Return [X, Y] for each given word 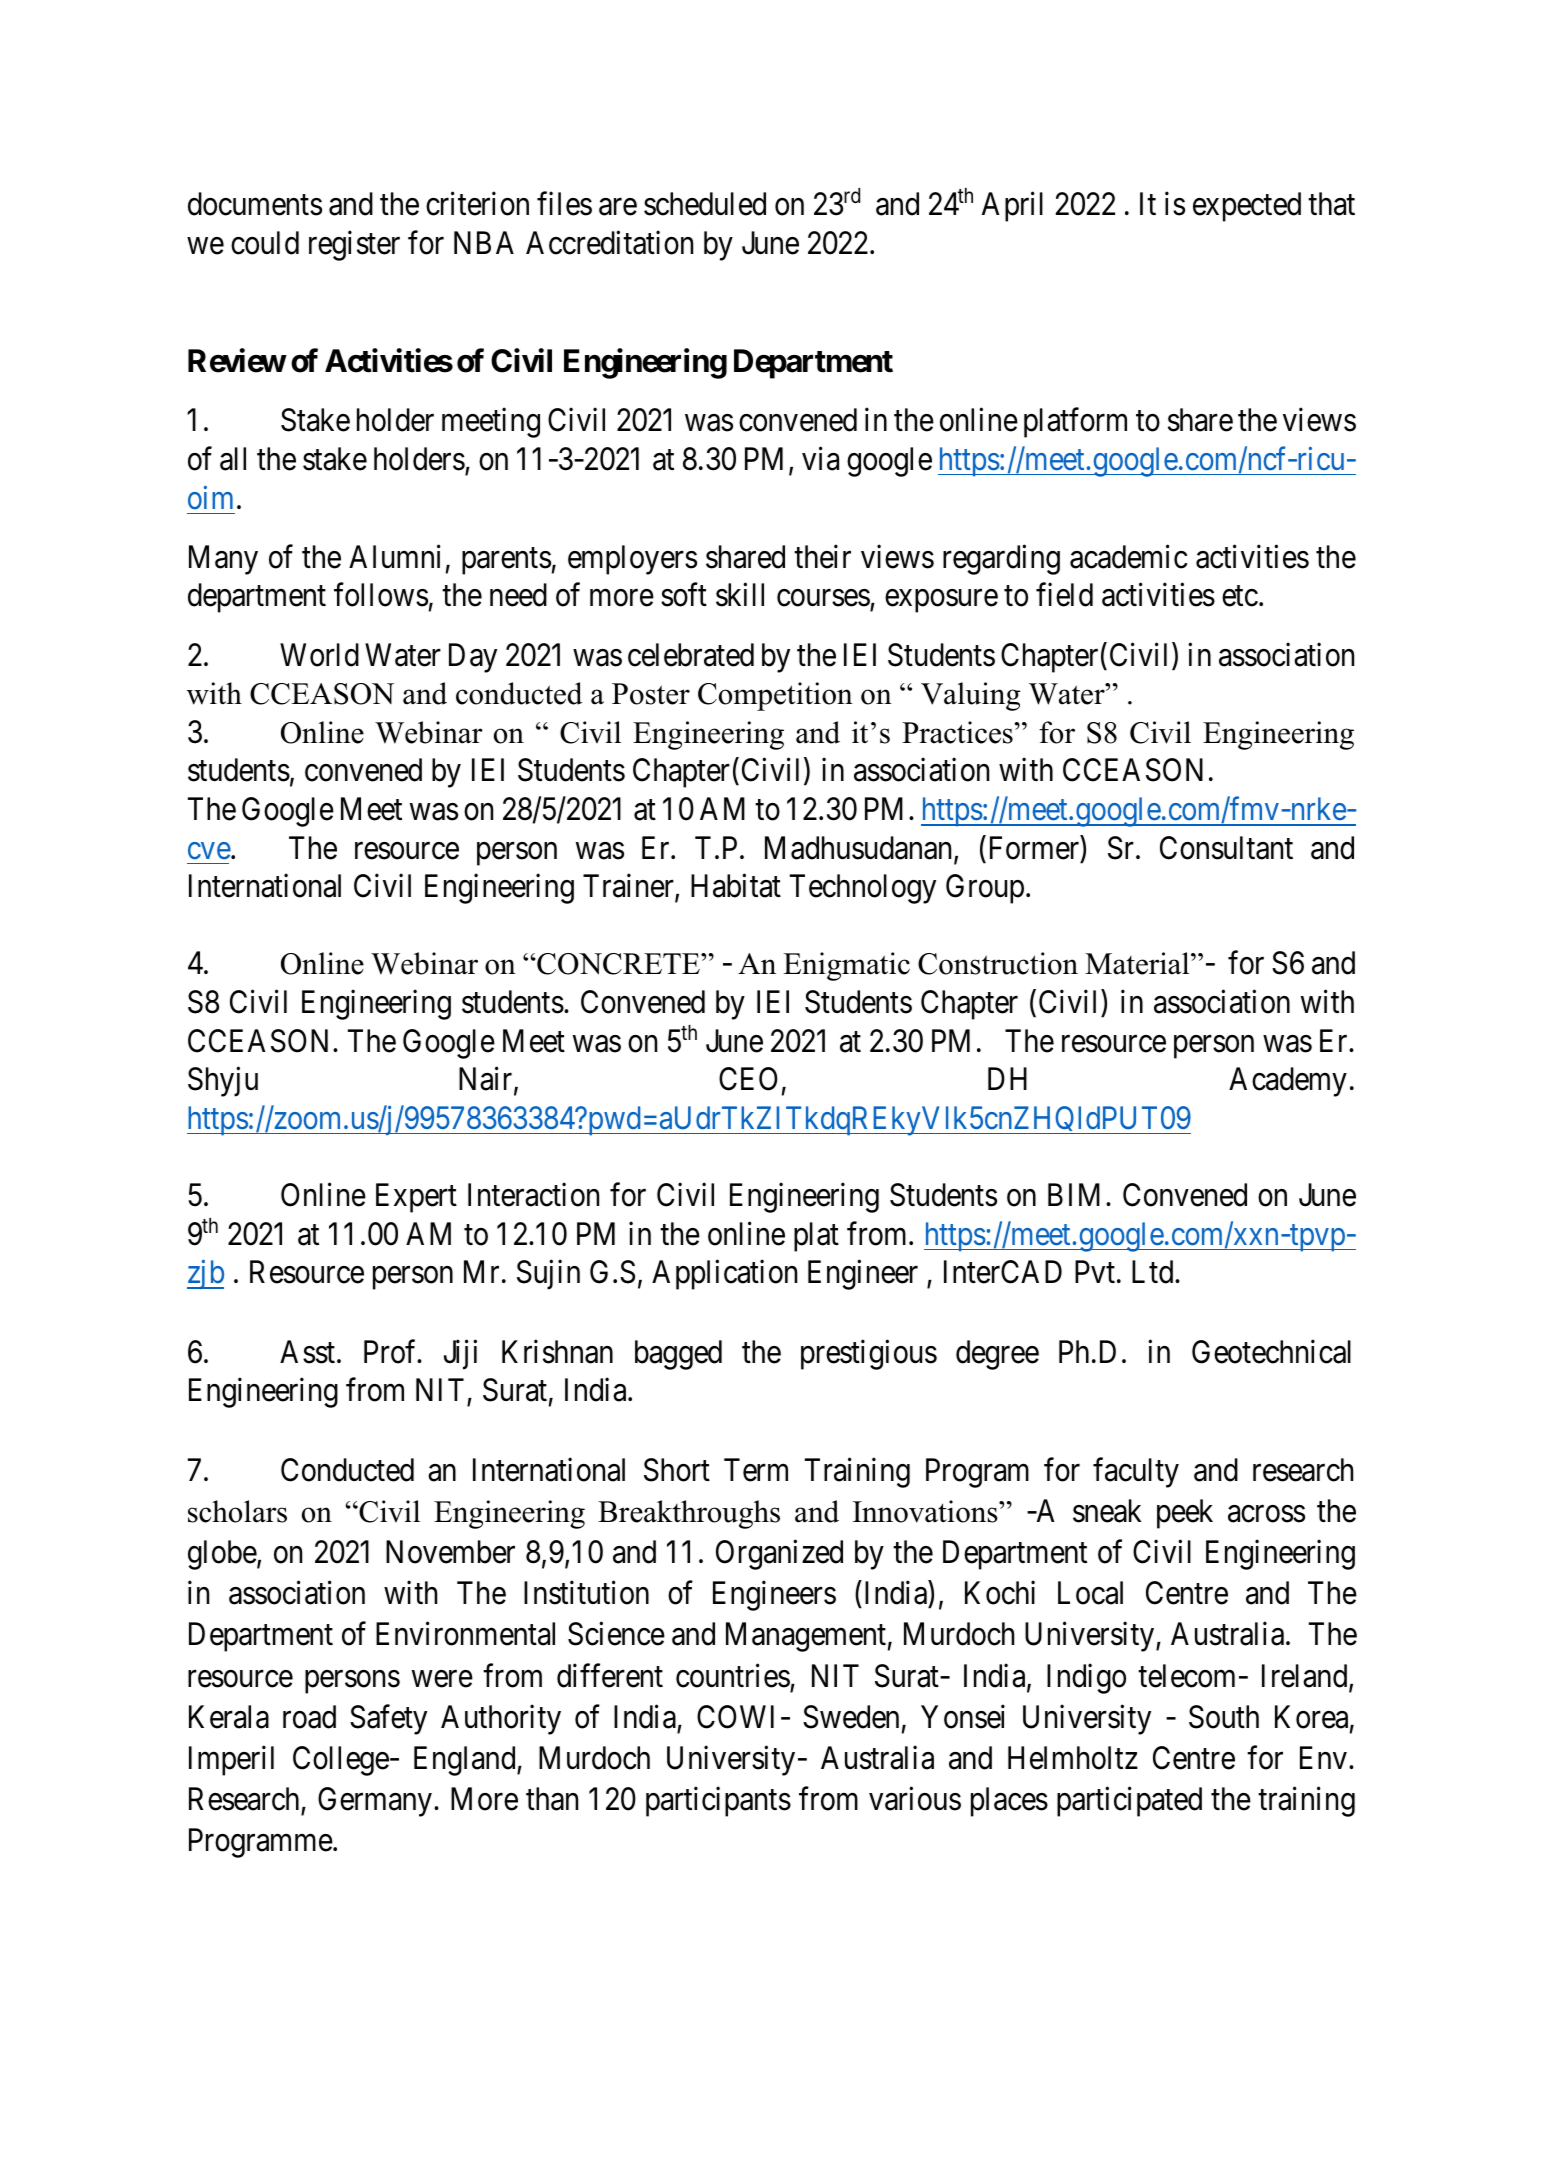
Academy [1288, 1082]
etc [1240, 596]
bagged [678, 1355]
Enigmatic [846, 966]
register [354, 245]
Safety [388, 1720]
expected [1247, 207]
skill [740, 595]
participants [718, 1802]
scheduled [705, 204]
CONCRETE [618, 964]
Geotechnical [1271, 1352]
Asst [309, 1352]
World [319, 655]
